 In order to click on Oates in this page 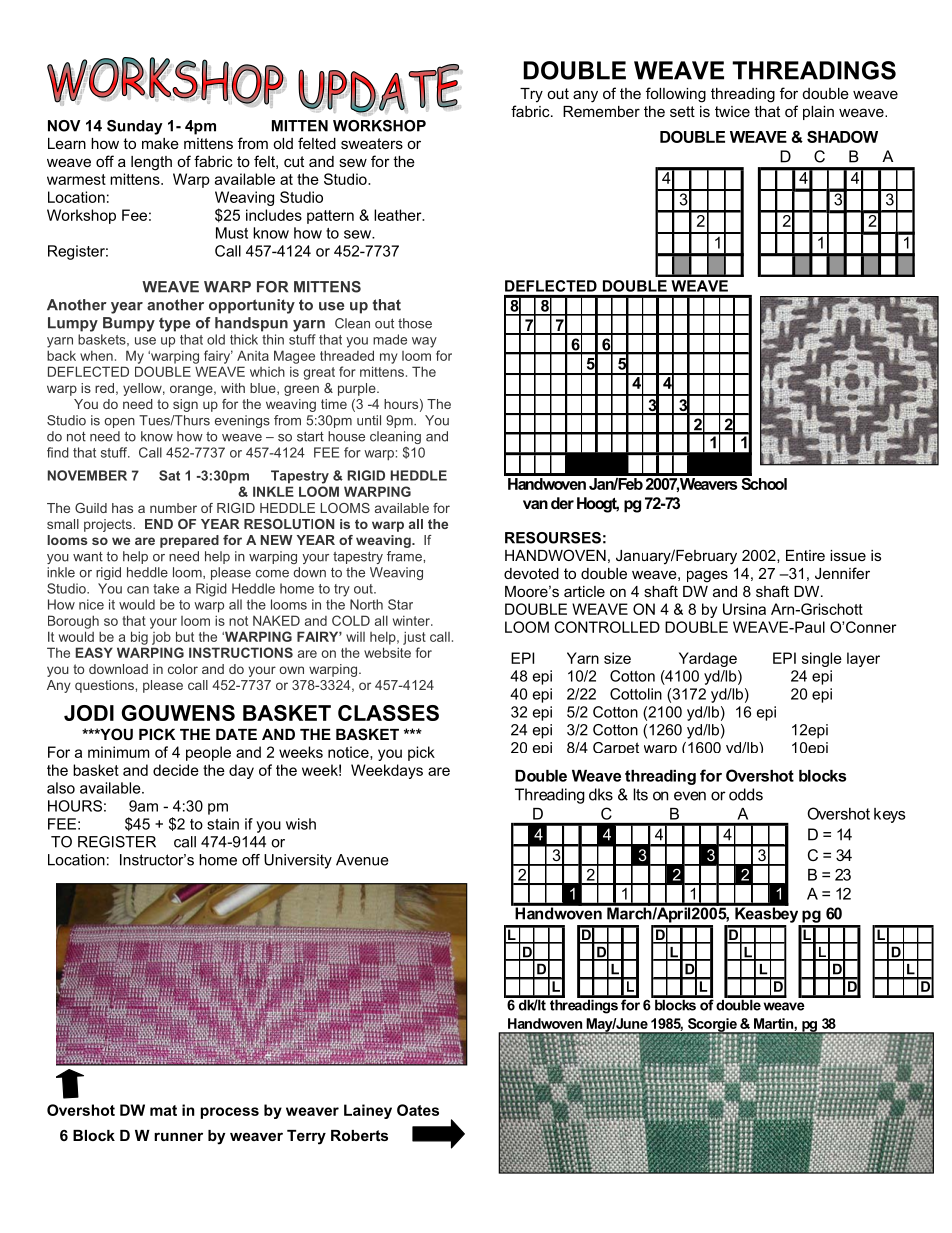, I will do `click(418, 1110)`.
